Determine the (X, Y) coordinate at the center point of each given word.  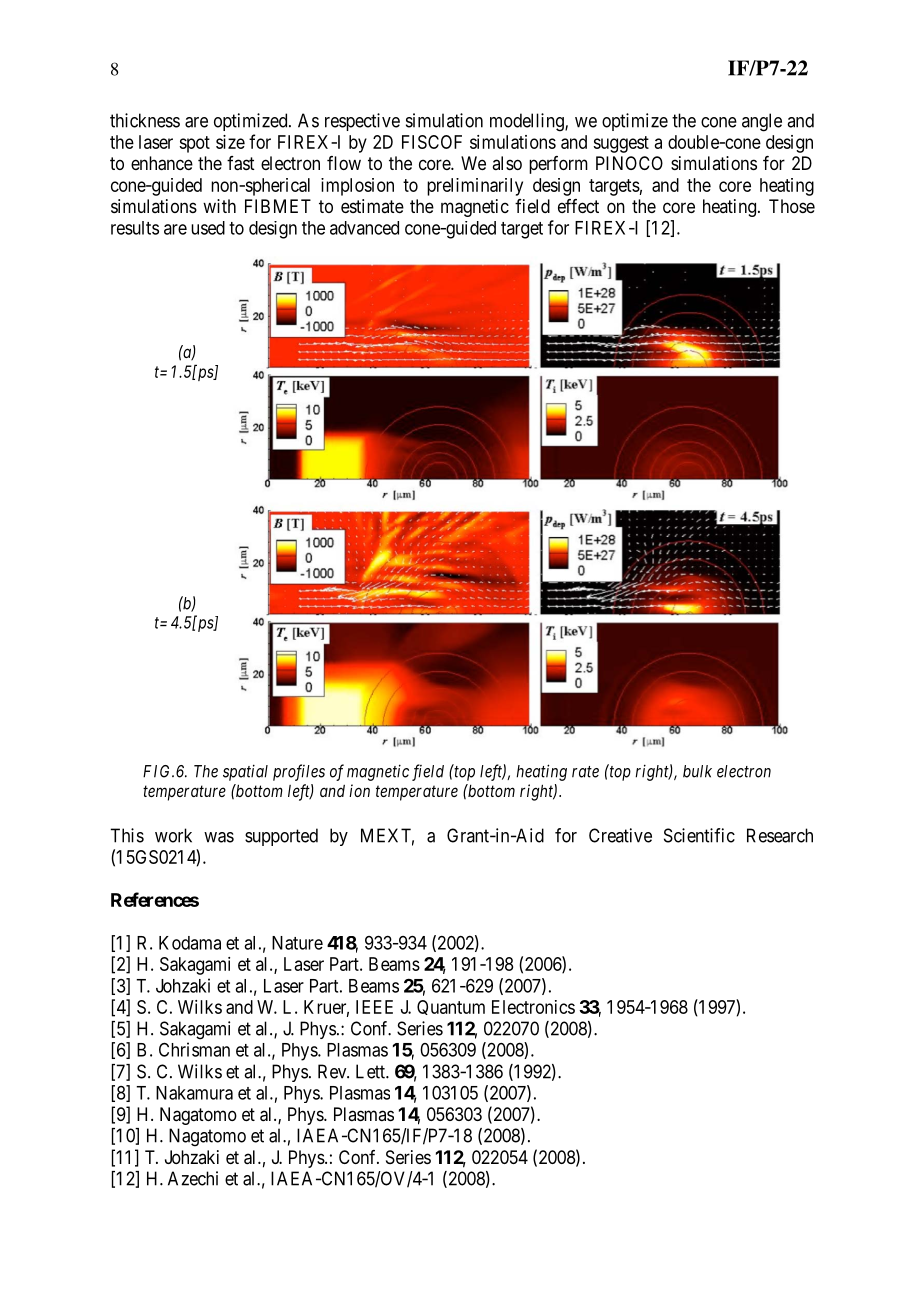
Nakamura (194, 1093)
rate (585, 772)
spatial (245, 772)
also (507, 163)
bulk (697, 771)
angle (762, 122)
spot (194, 144)
